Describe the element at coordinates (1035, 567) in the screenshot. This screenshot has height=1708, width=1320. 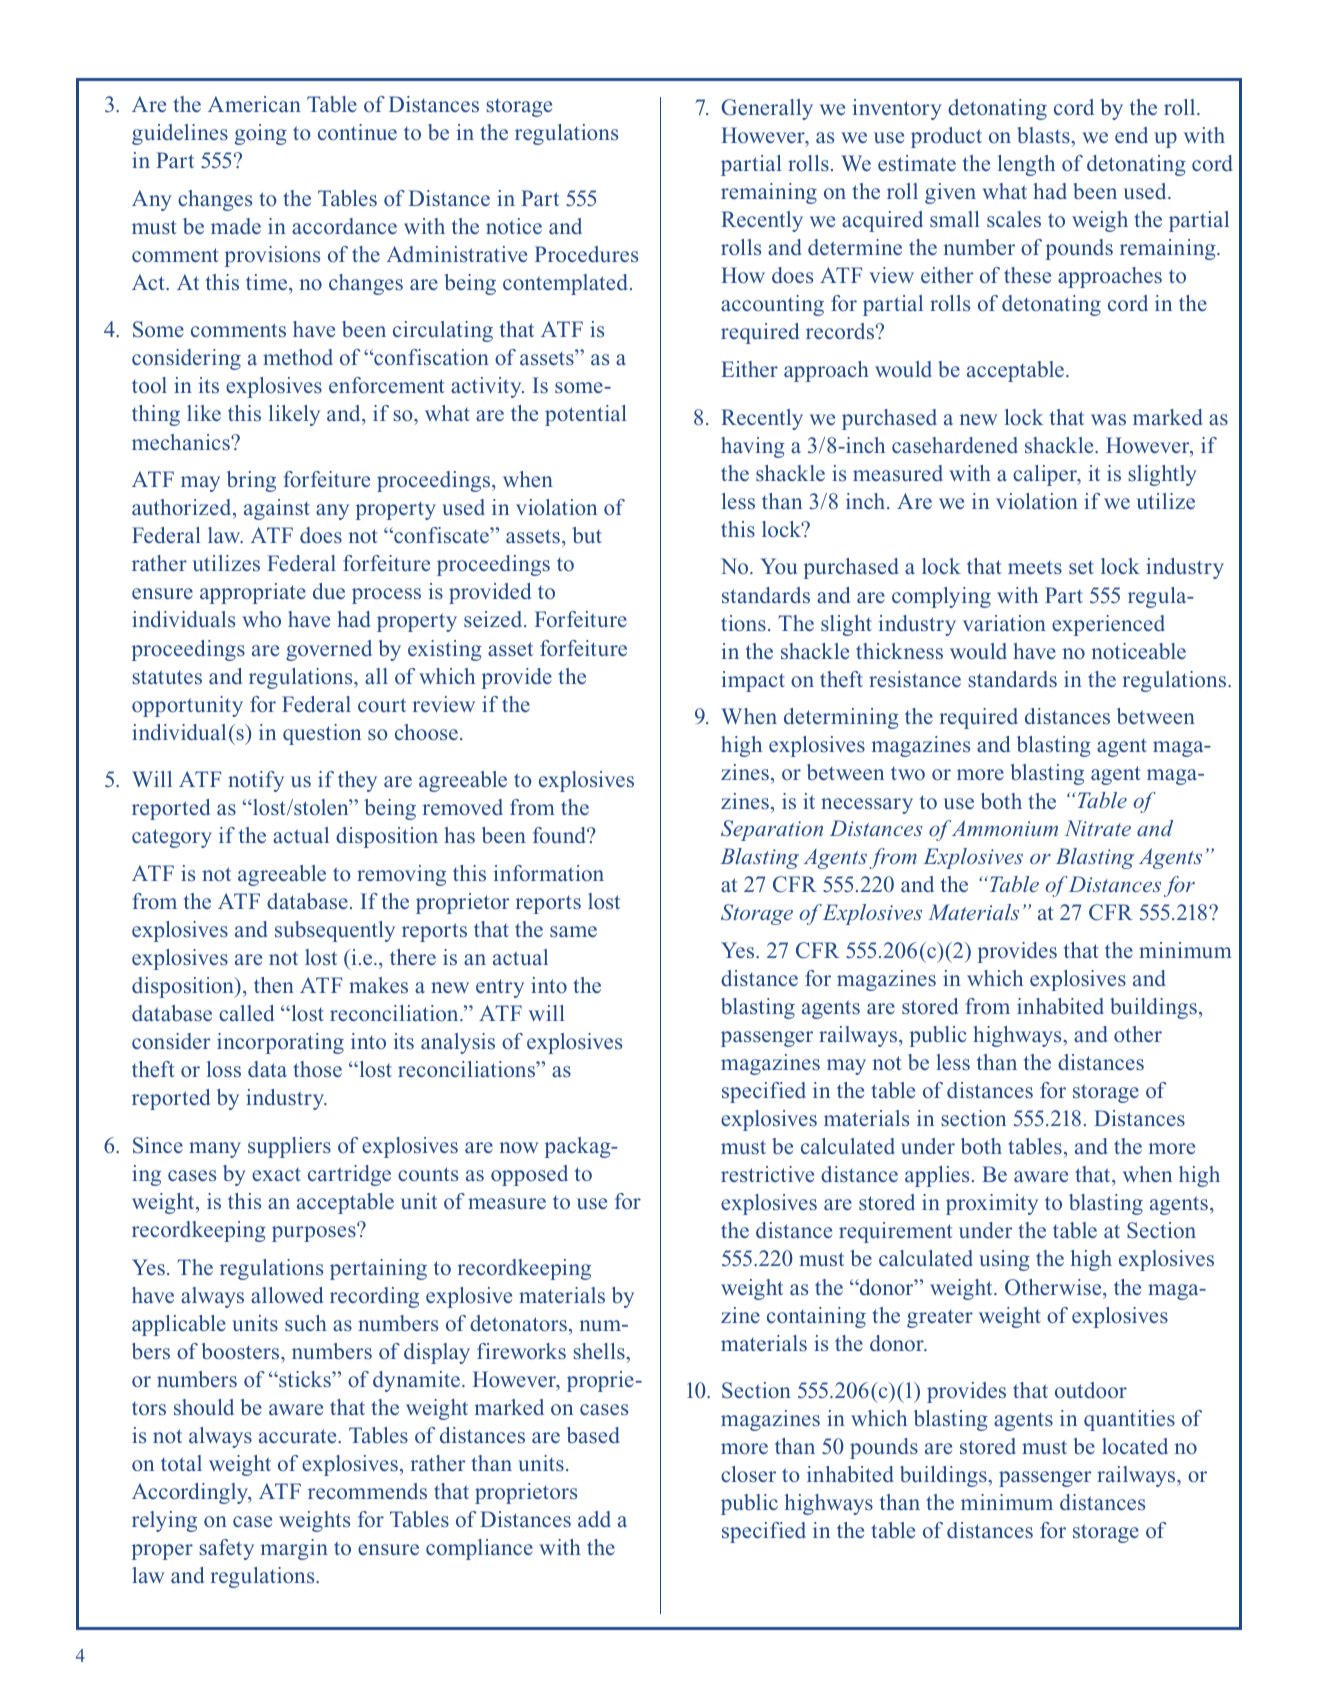
I see `meets` at that location.
